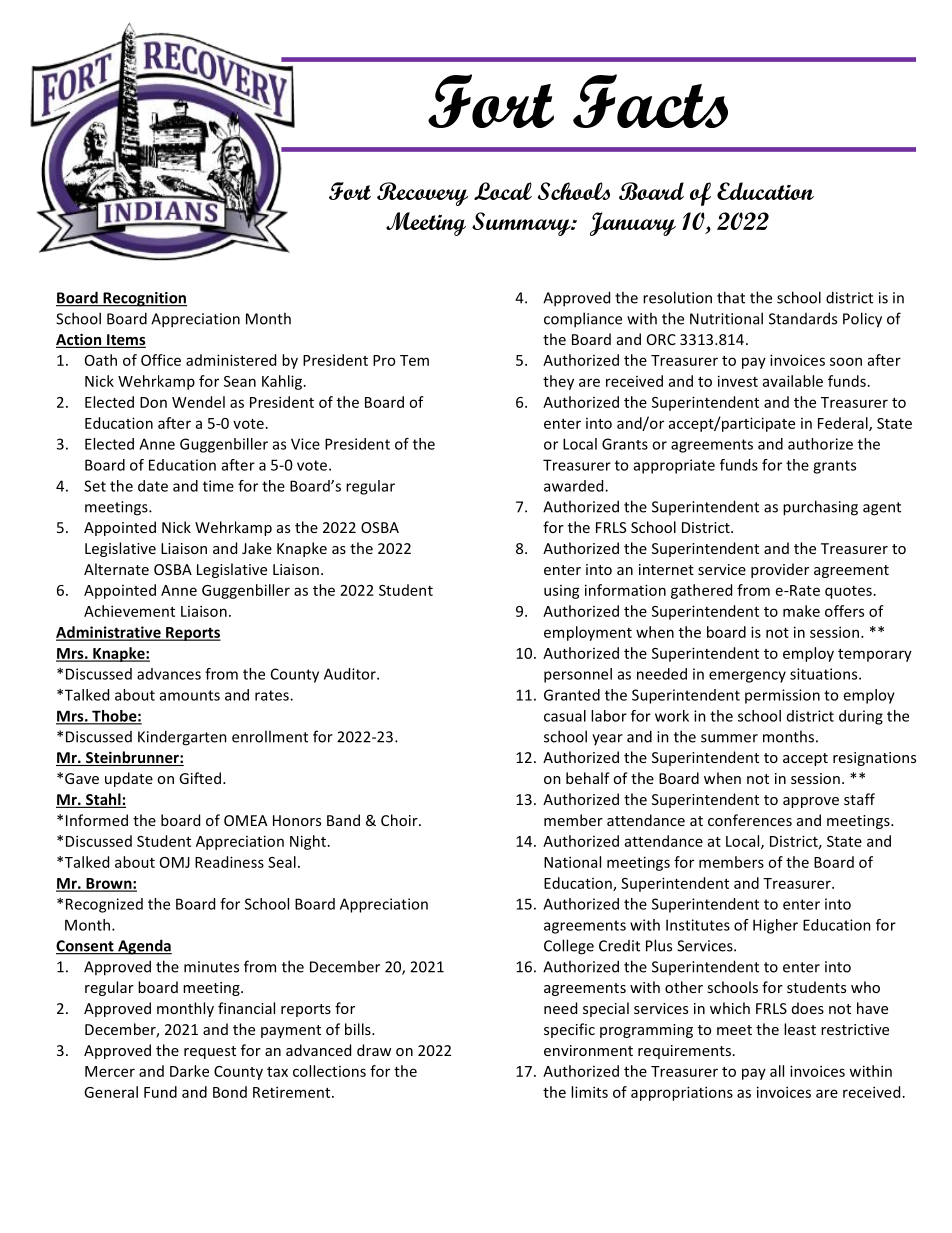 This page has height=1233, width=952. What do you see at coordinates (153, 402) in the page?
I see `Don` at bounding box center [153, 402].
